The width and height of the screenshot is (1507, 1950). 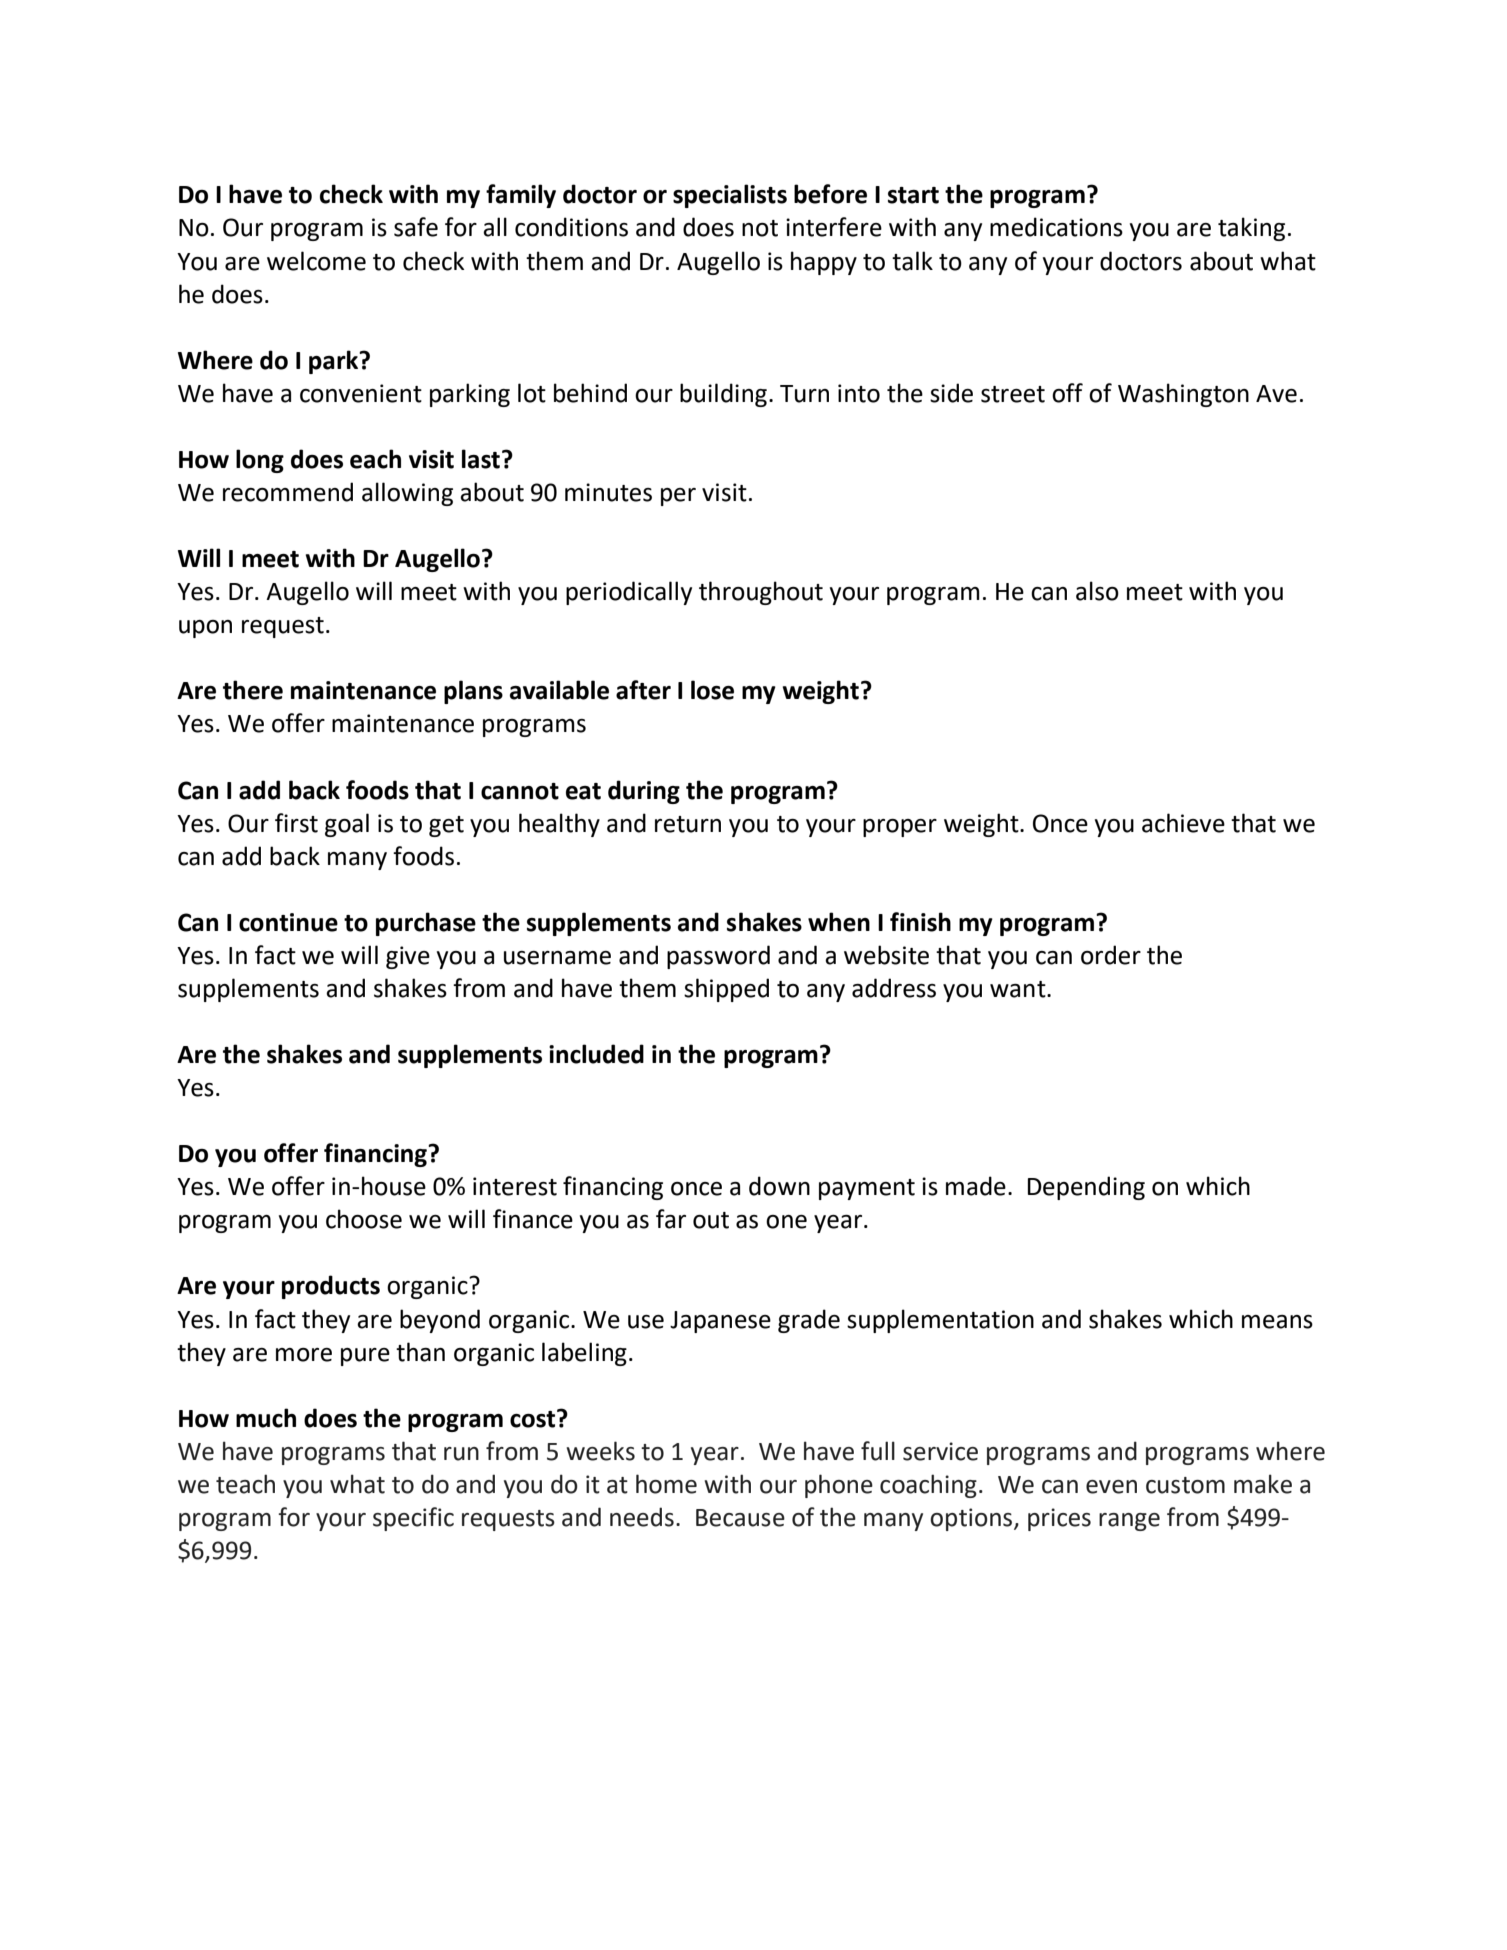 I want to click on recommend, so click(x=288, y=492).
